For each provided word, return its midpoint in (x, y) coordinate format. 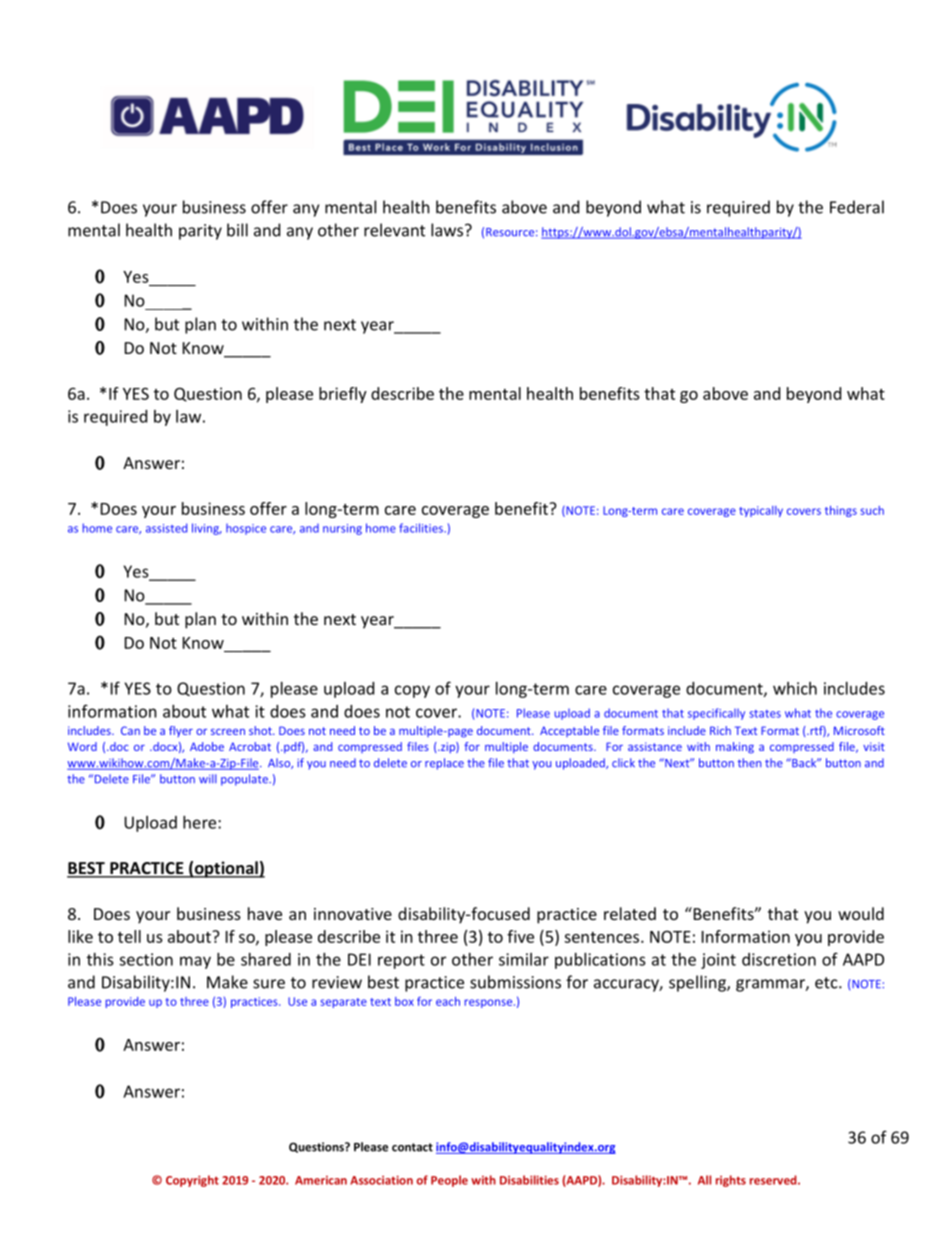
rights (731, 1181)
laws (448, 230)
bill (237, 230)
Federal (857, 207)
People (449, 1181)
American (321, 1180)
